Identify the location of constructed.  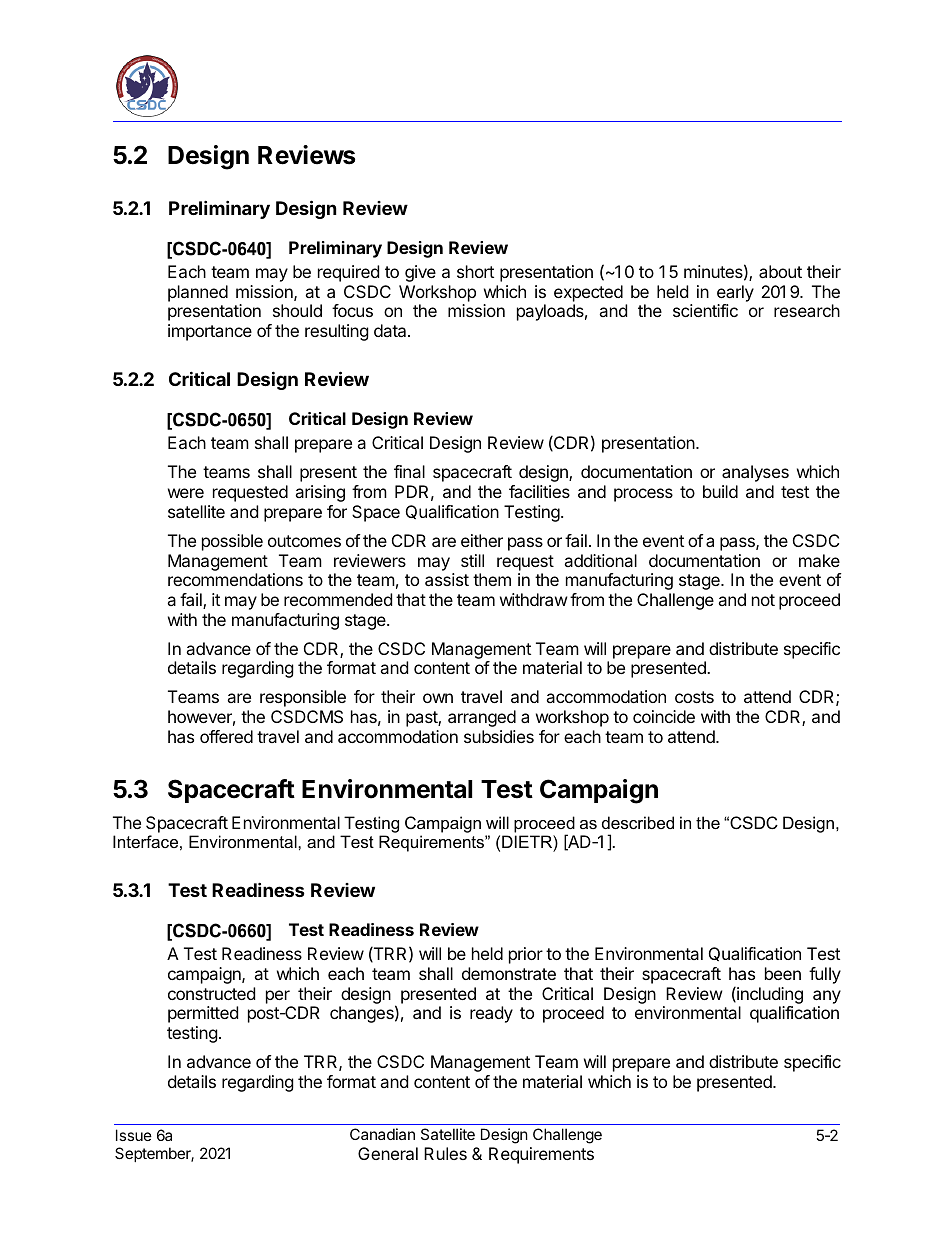
(211, 993).
